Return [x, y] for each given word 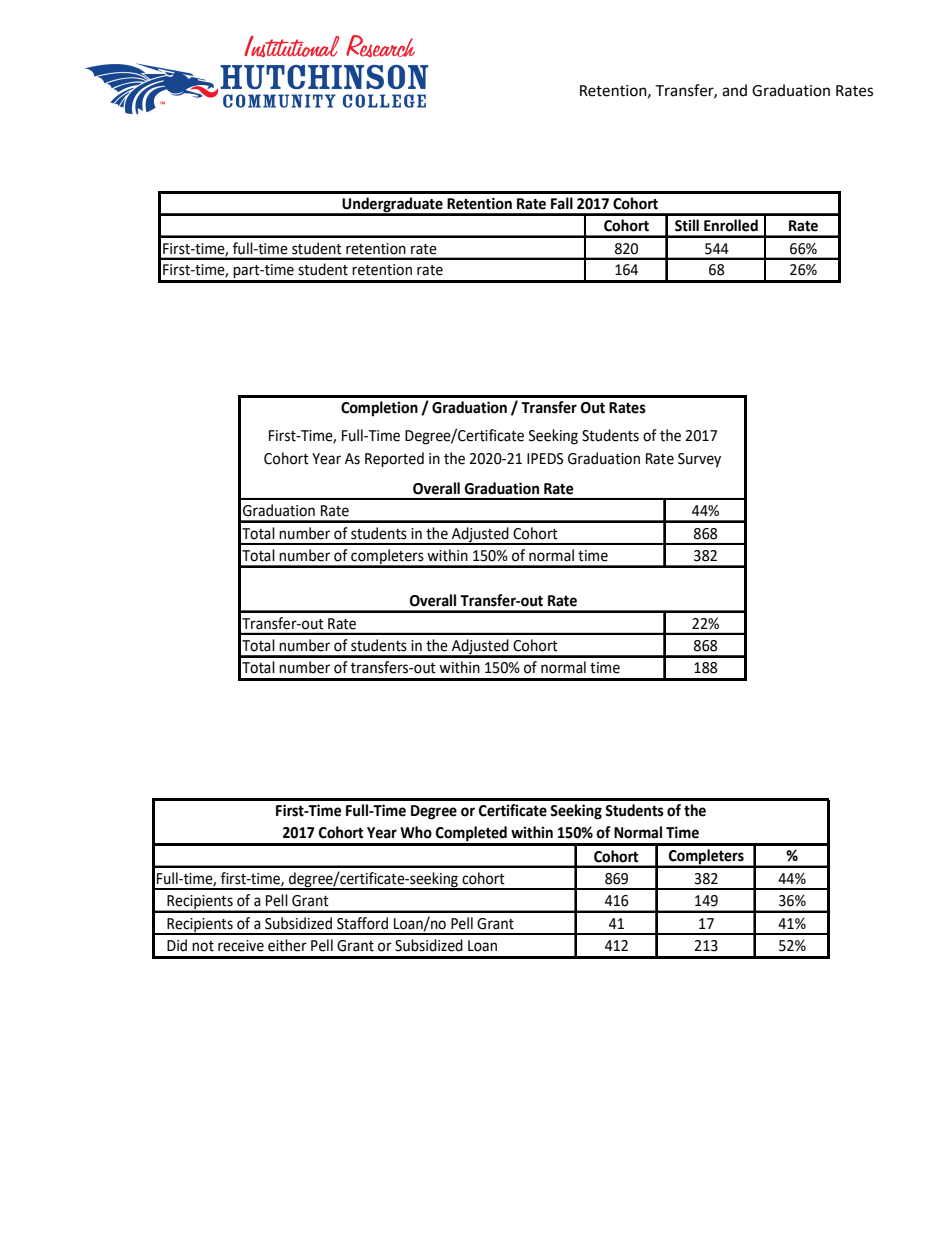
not [203, 946]
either [287, 945]
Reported [394, 460]
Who [416, 832]
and [734, 90]
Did [177, 945]
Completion [379, 408]
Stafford [362, 923]
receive [241, 946]
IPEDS [545, 459]
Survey [699, 460]
